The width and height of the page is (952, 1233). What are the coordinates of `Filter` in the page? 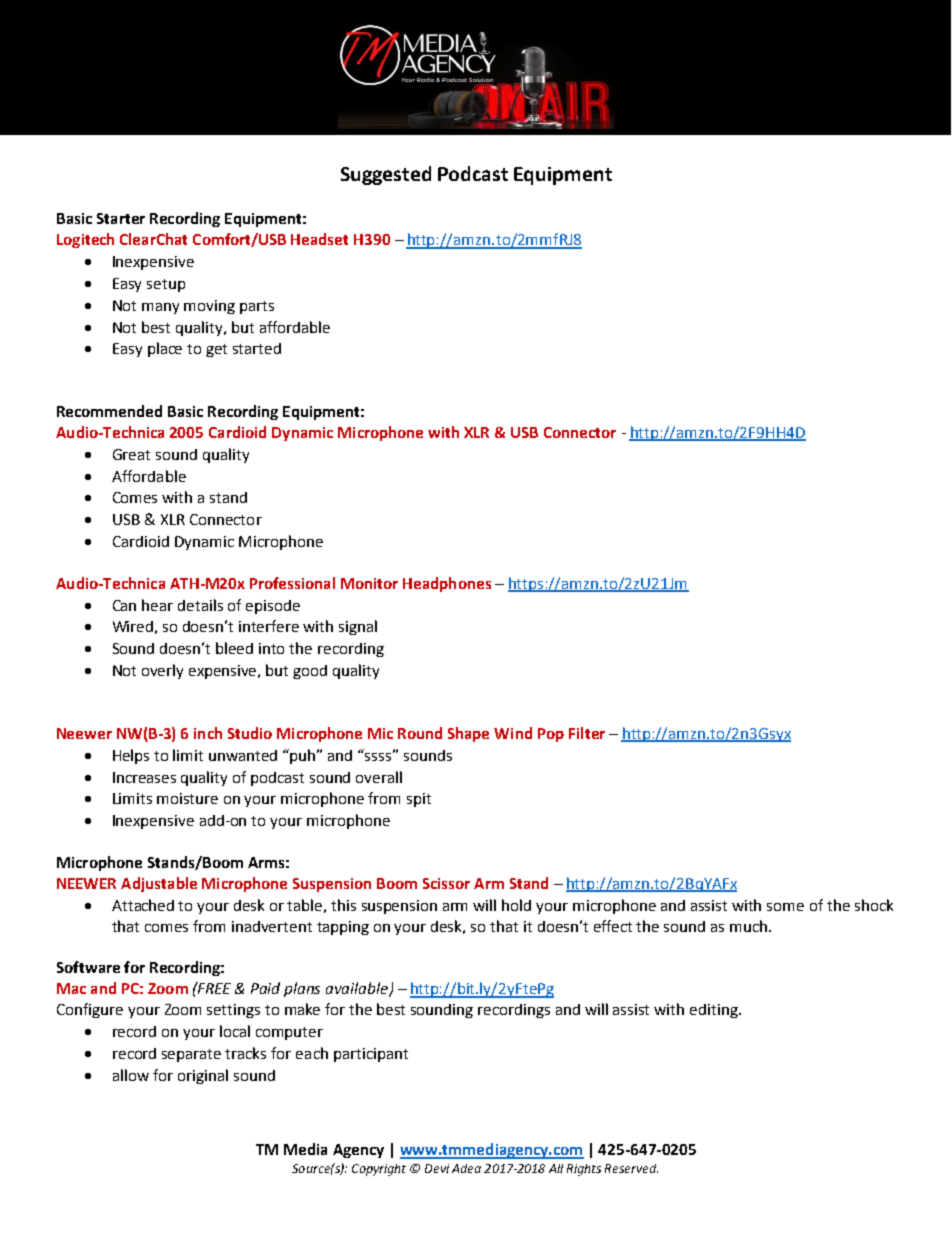 It's located at (587, 733).
